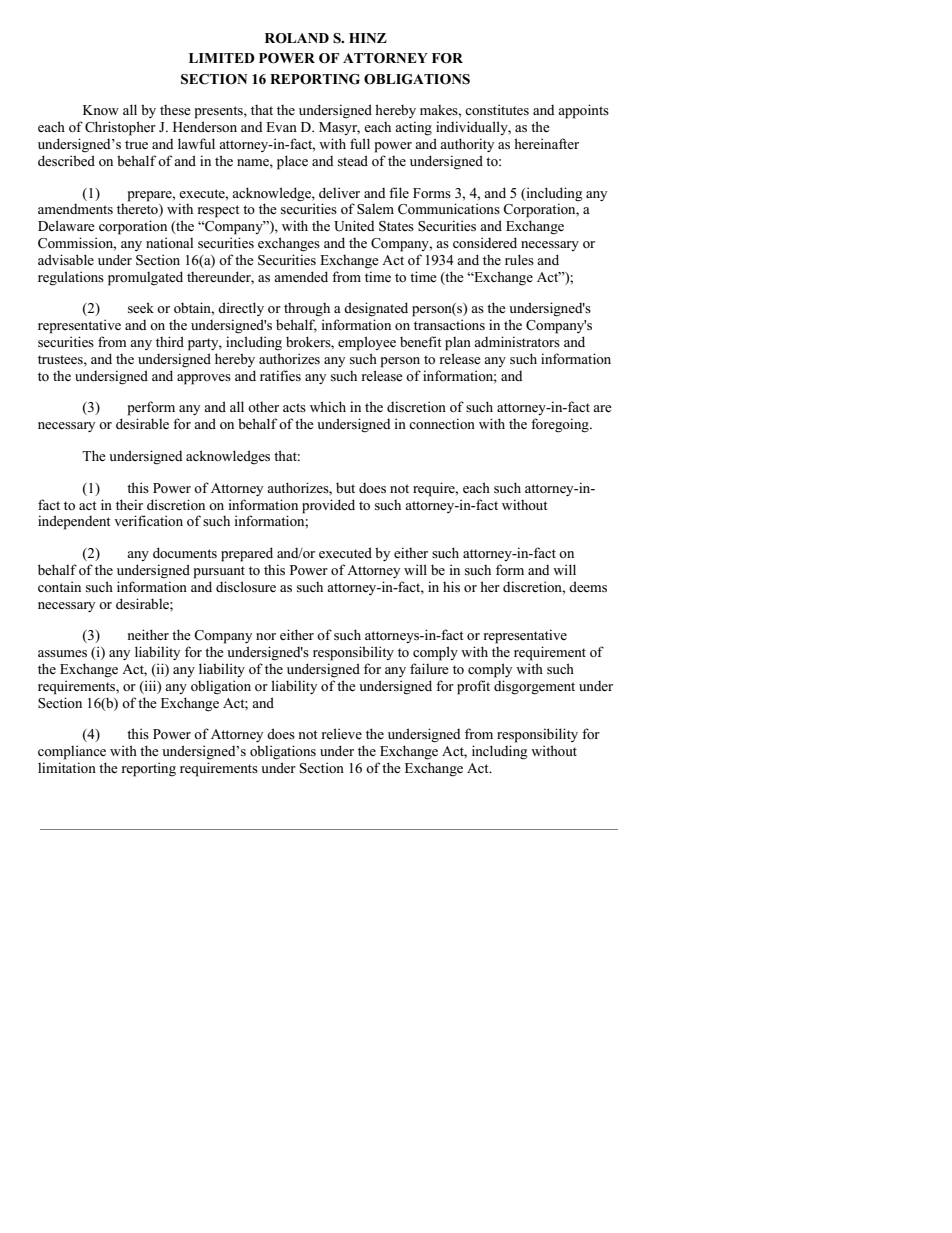 This image has width=952, height=1233. What do you see at coordinates (175, 110) in the image?
I see `these` at bounding box center [175, 110].
